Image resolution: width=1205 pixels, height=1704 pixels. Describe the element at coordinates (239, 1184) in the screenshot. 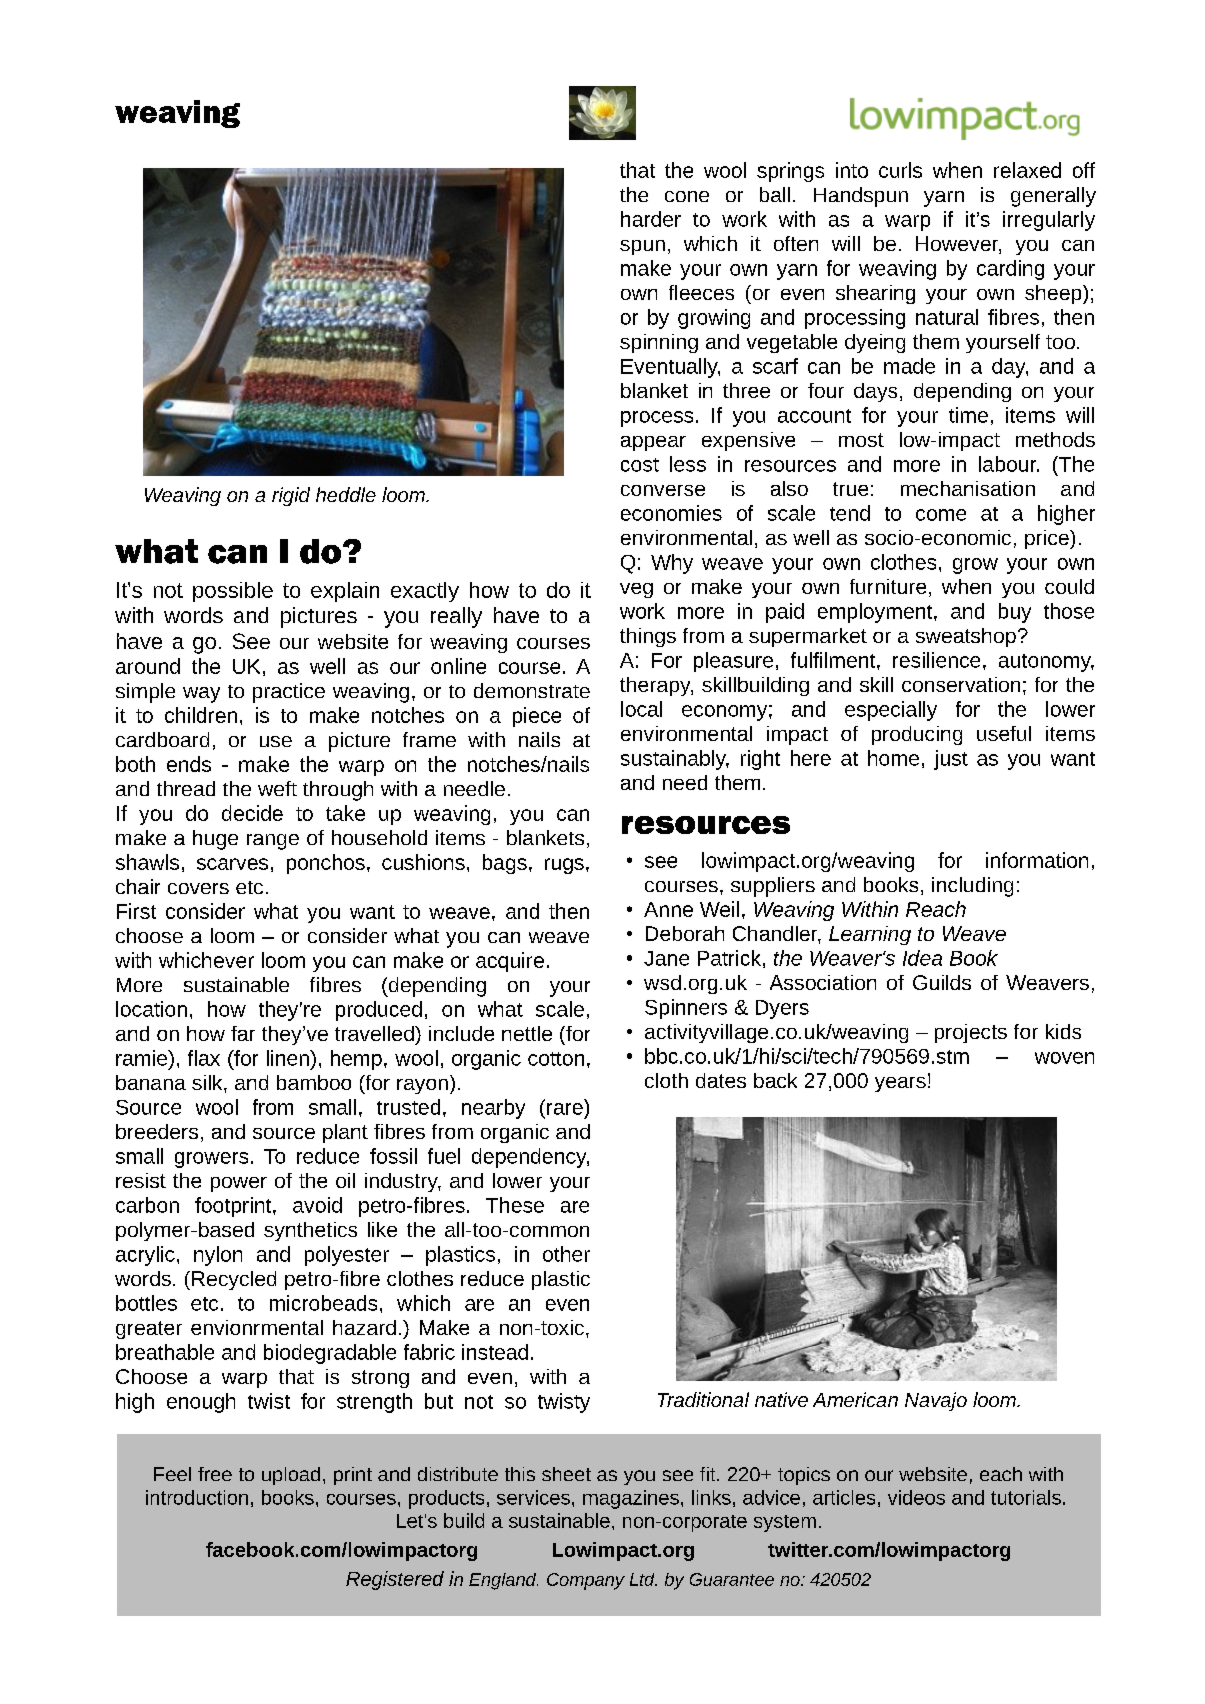

I see `power` at that location.
